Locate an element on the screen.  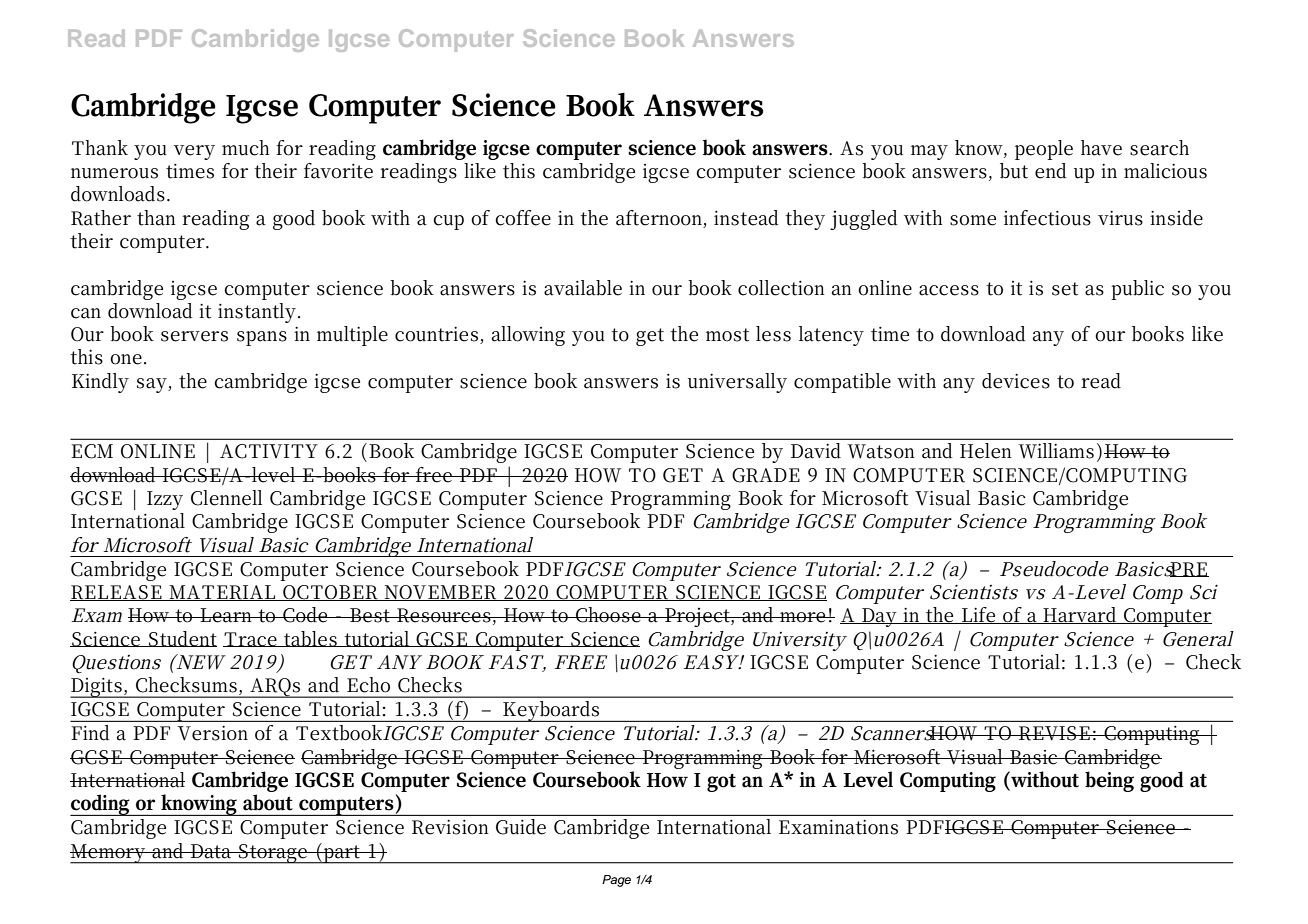
Page is located at coordinates (616, 881).
